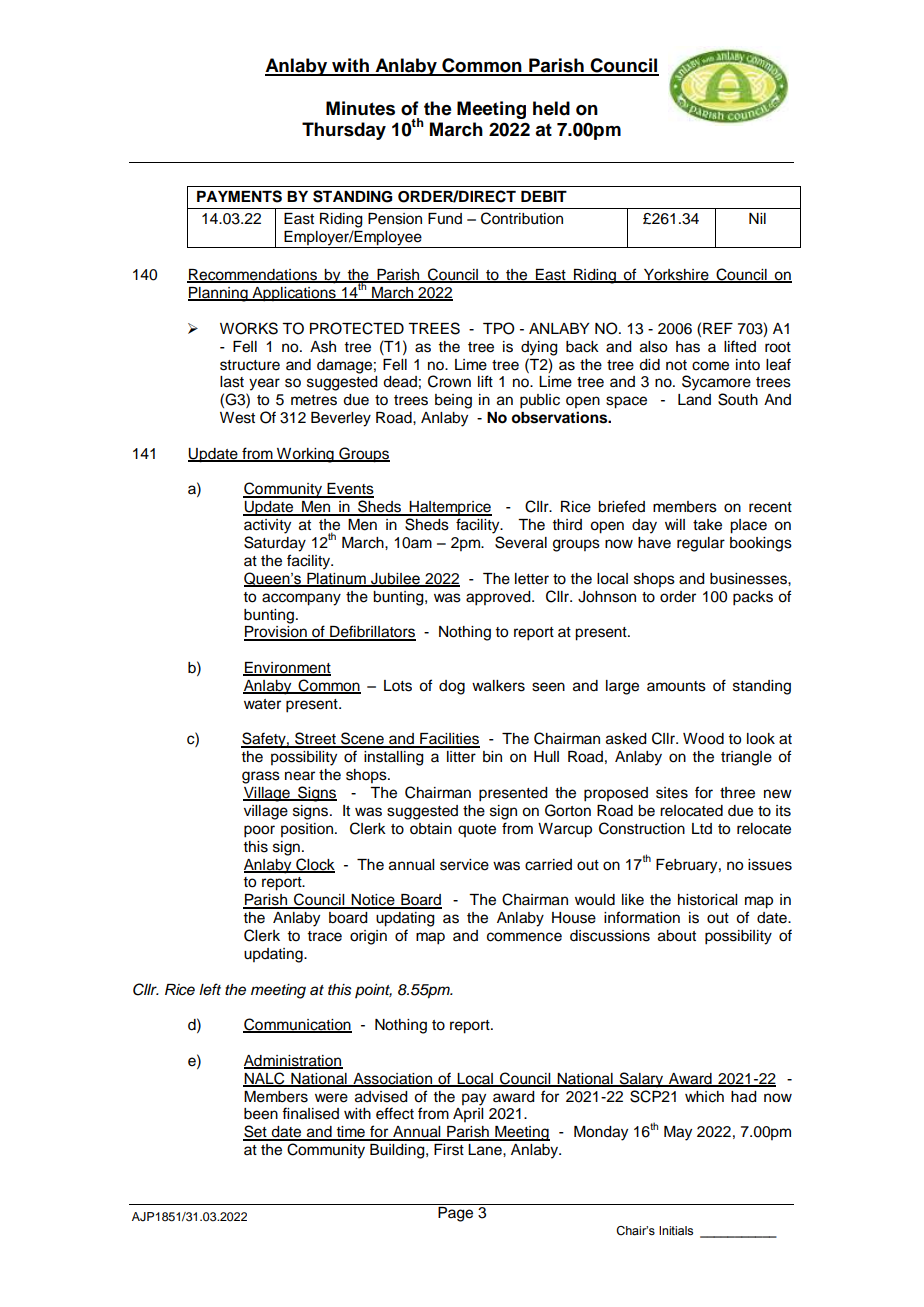 The width and height of the document is (924, 1307). I want to click on amounts, so click(676, 686).
